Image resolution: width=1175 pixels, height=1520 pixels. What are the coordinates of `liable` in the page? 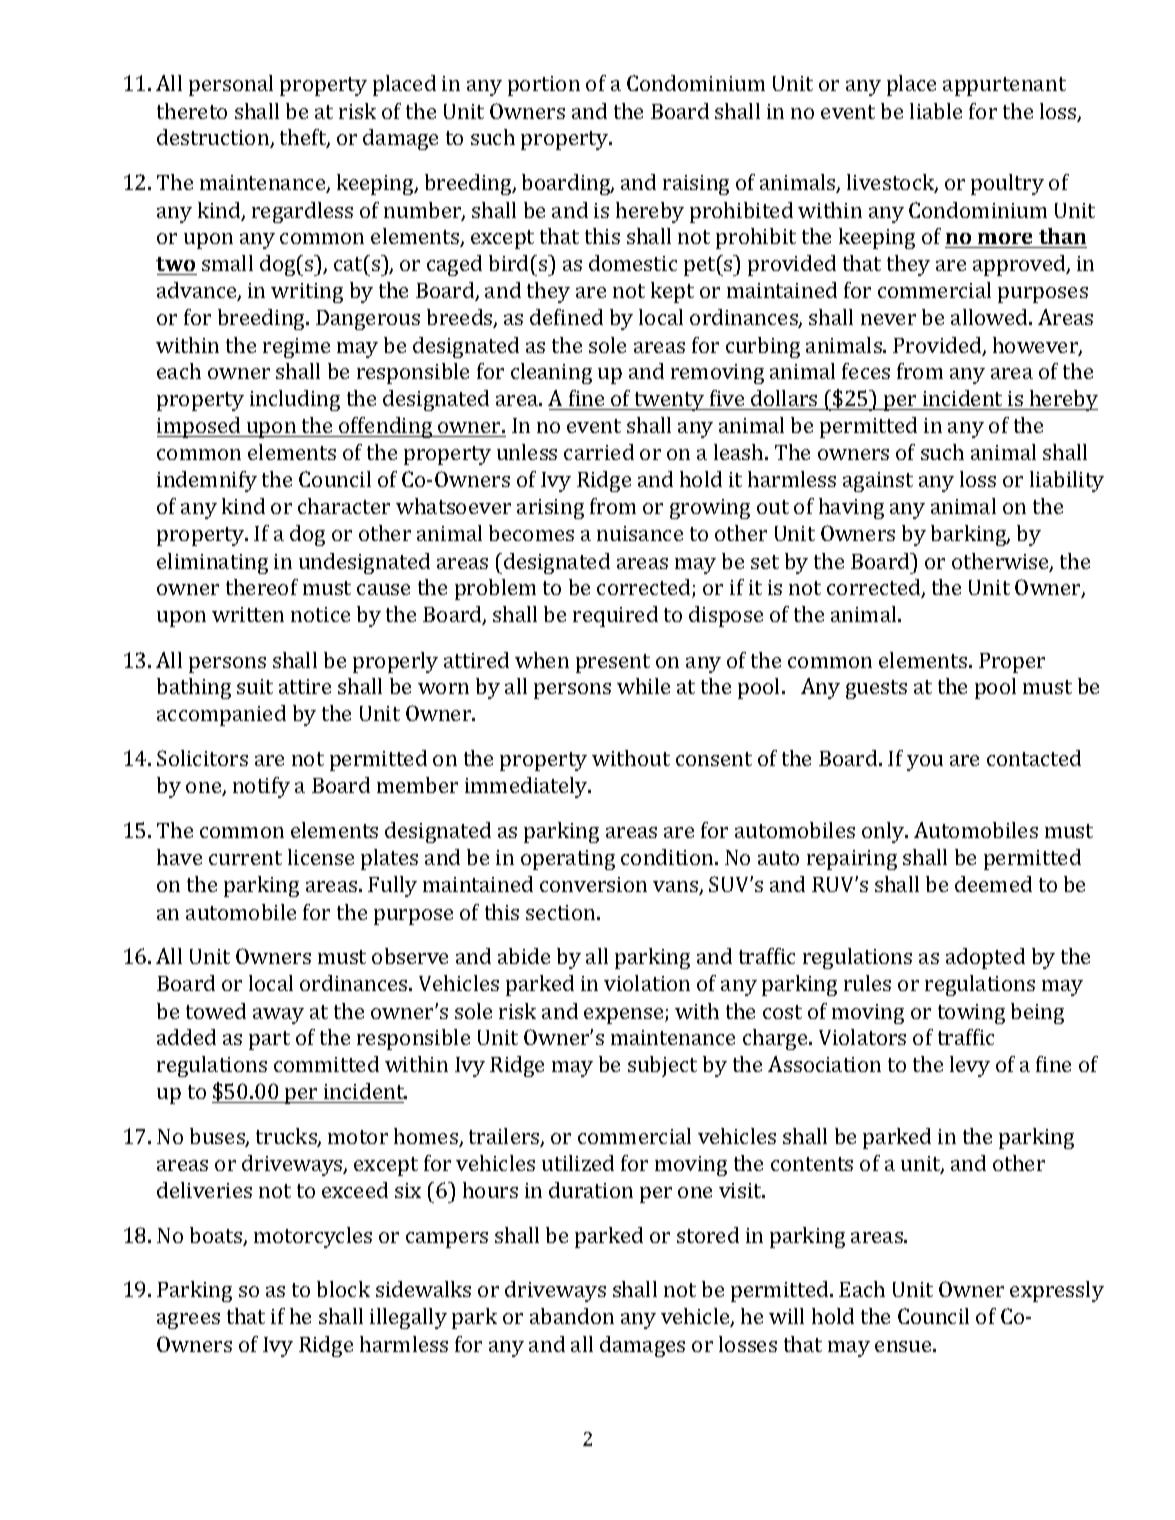 It's located at (936, 111).
